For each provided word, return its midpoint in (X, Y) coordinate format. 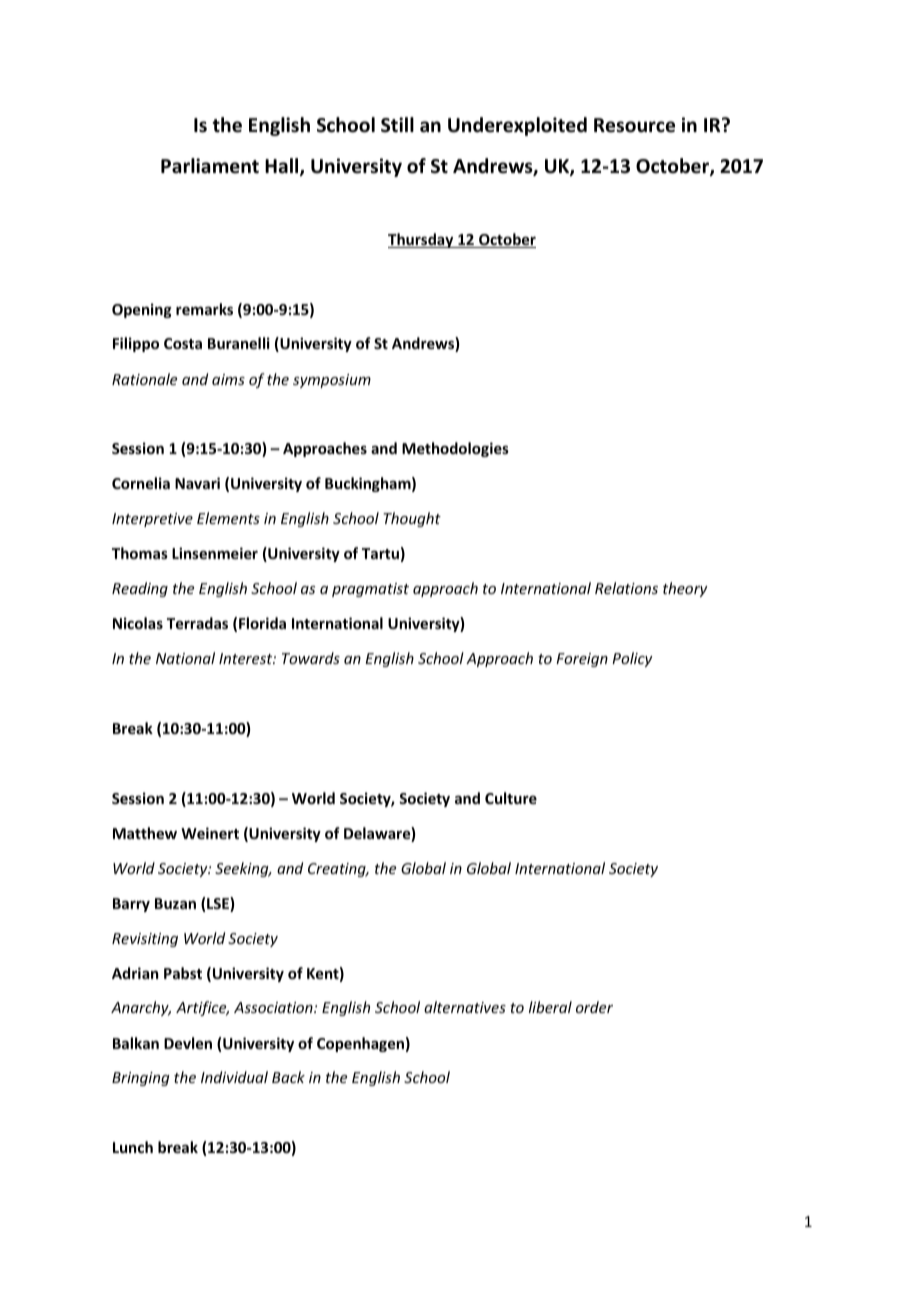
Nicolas (138, 623)
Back (288, 1077)
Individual (234, 1077)
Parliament (210, 166)
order (594, 1007)
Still (397, 125)
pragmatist (370, 590)
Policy (632, 659)
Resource (634, 125)
